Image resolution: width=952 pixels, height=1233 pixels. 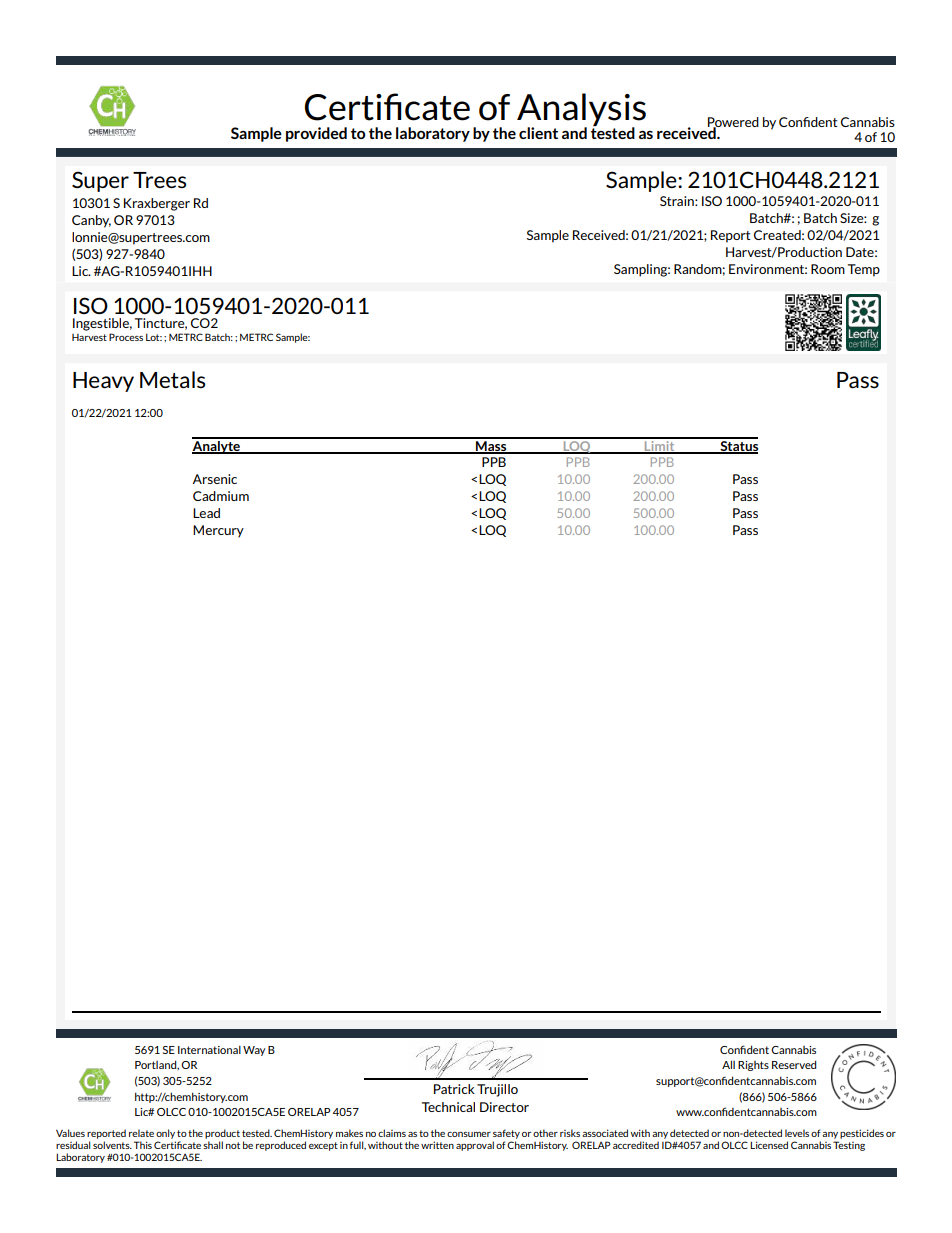 What do you see at coordinates (165, 1134) in the screenshot?
I see `only` at bounding box center [165, 1134].
